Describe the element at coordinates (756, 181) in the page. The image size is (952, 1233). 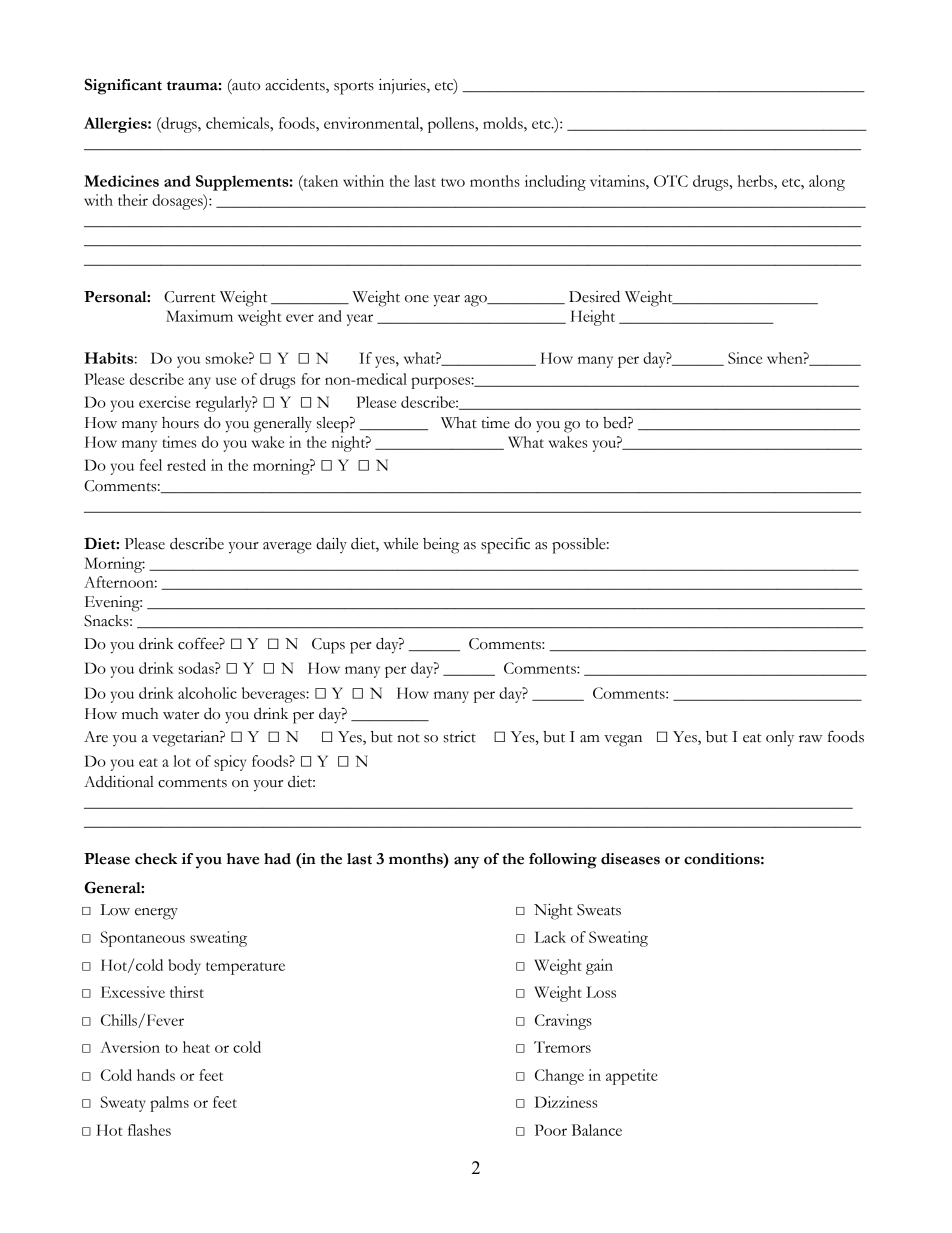
I see `herbs` at that location.
